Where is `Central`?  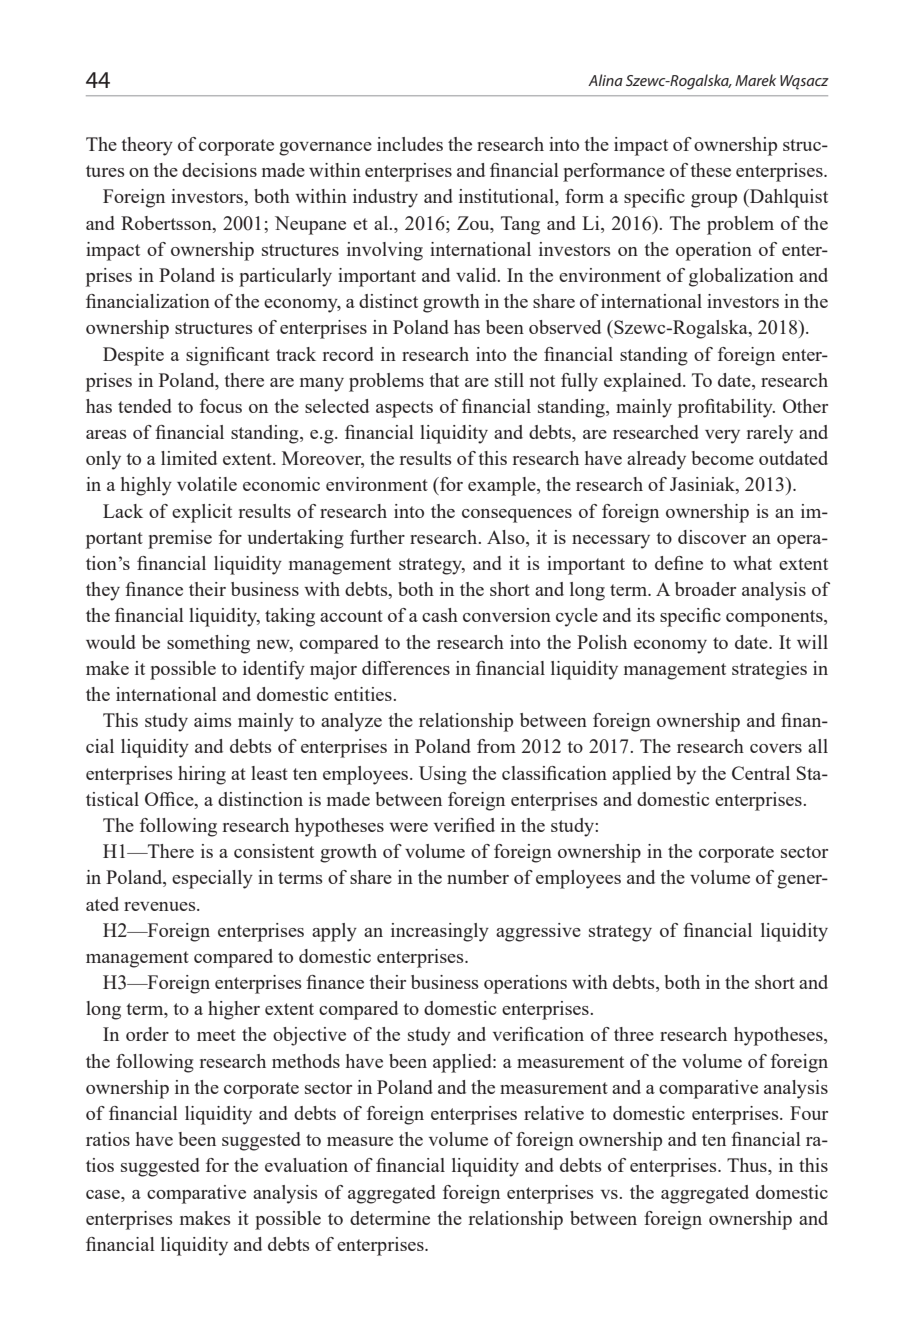
Central is located at coordinates (761, 773).
